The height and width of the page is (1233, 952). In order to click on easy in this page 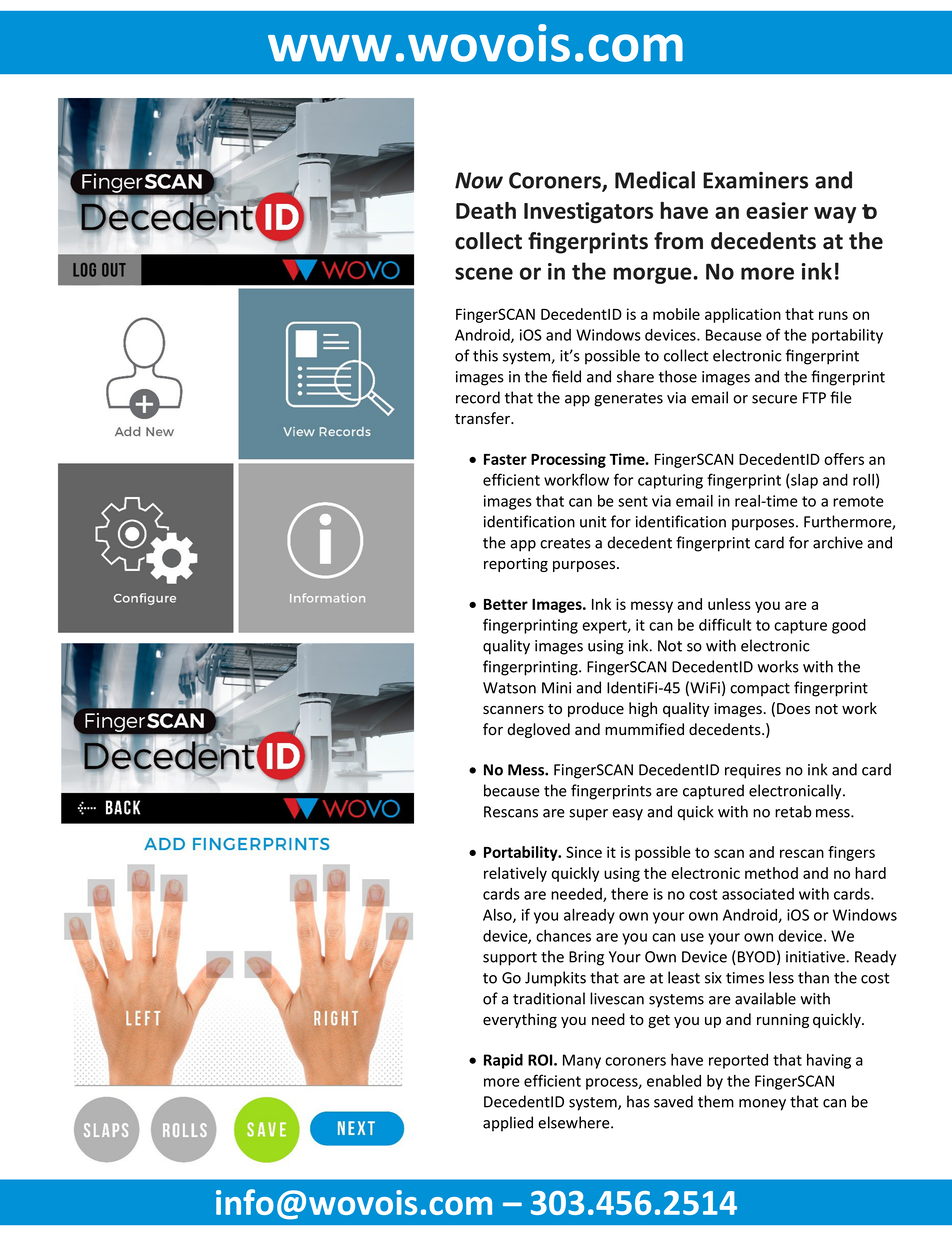, I will do `click(627, 815)`.
